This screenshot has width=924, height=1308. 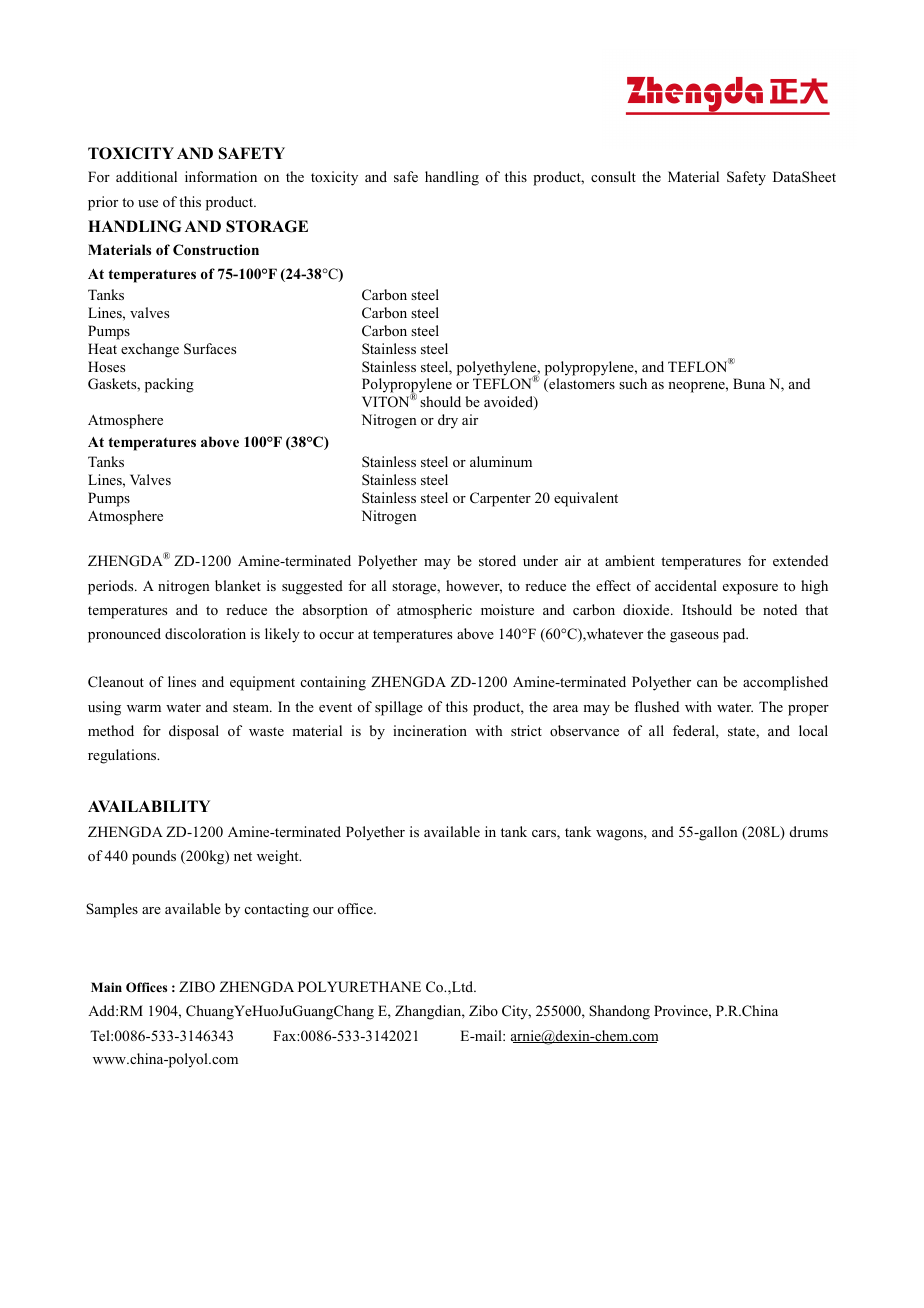 I want to click on Shandong, so click(x=619, y=1012).
